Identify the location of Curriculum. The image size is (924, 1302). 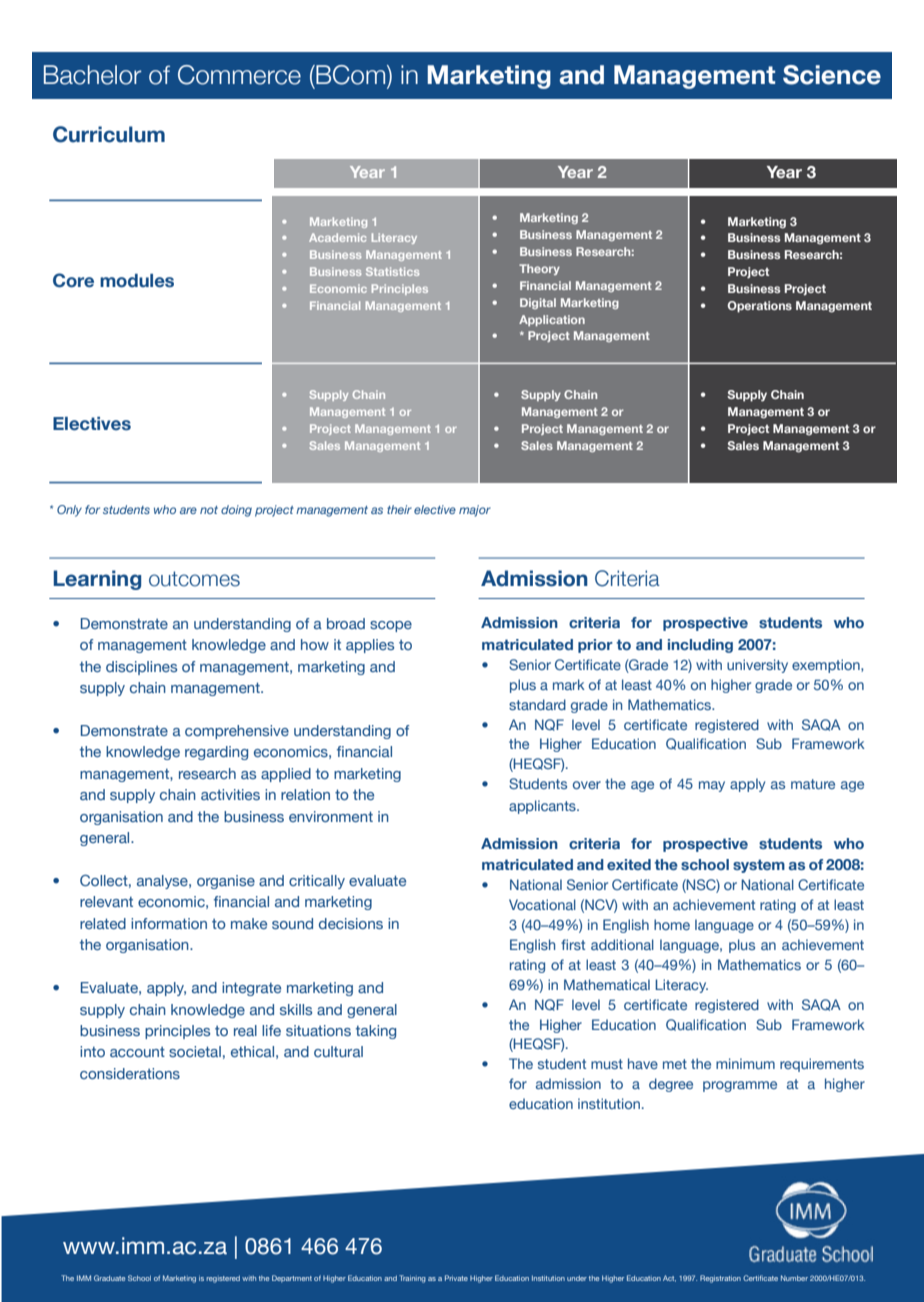
(109, 134).
